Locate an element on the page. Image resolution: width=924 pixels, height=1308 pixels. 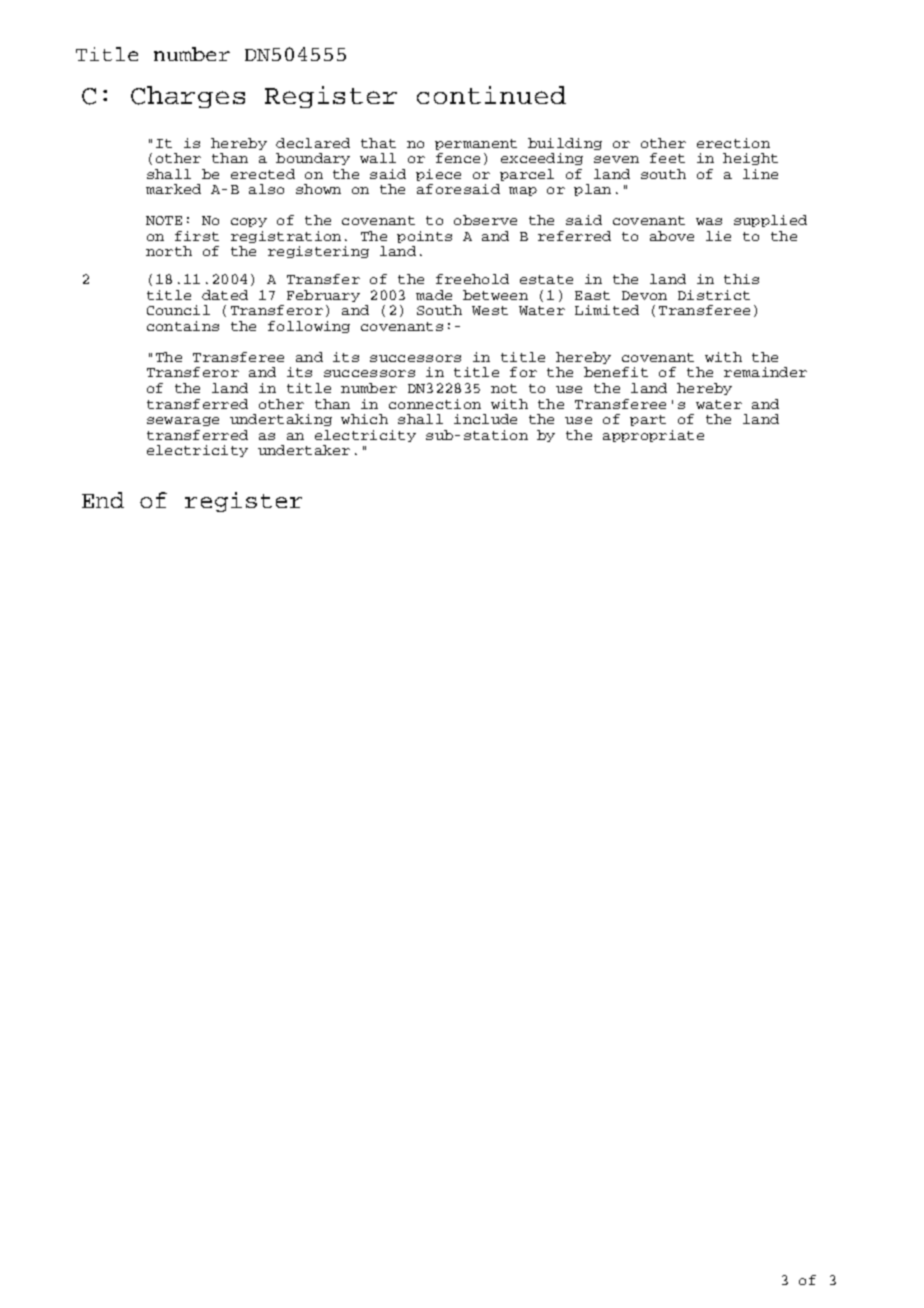
District is located at coordinates (714, 295).
